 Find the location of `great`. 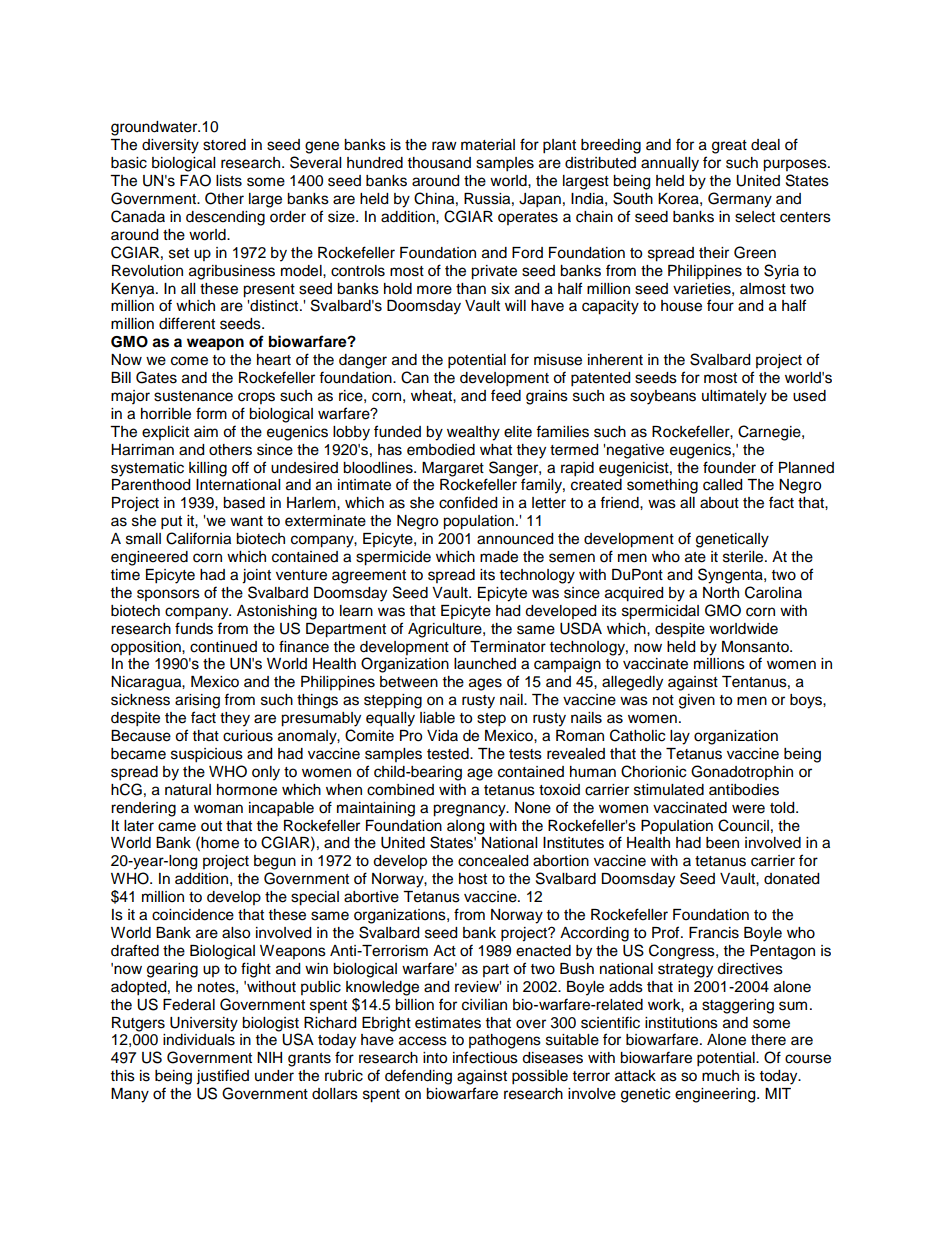

great is located at coordinates (729, 147).
